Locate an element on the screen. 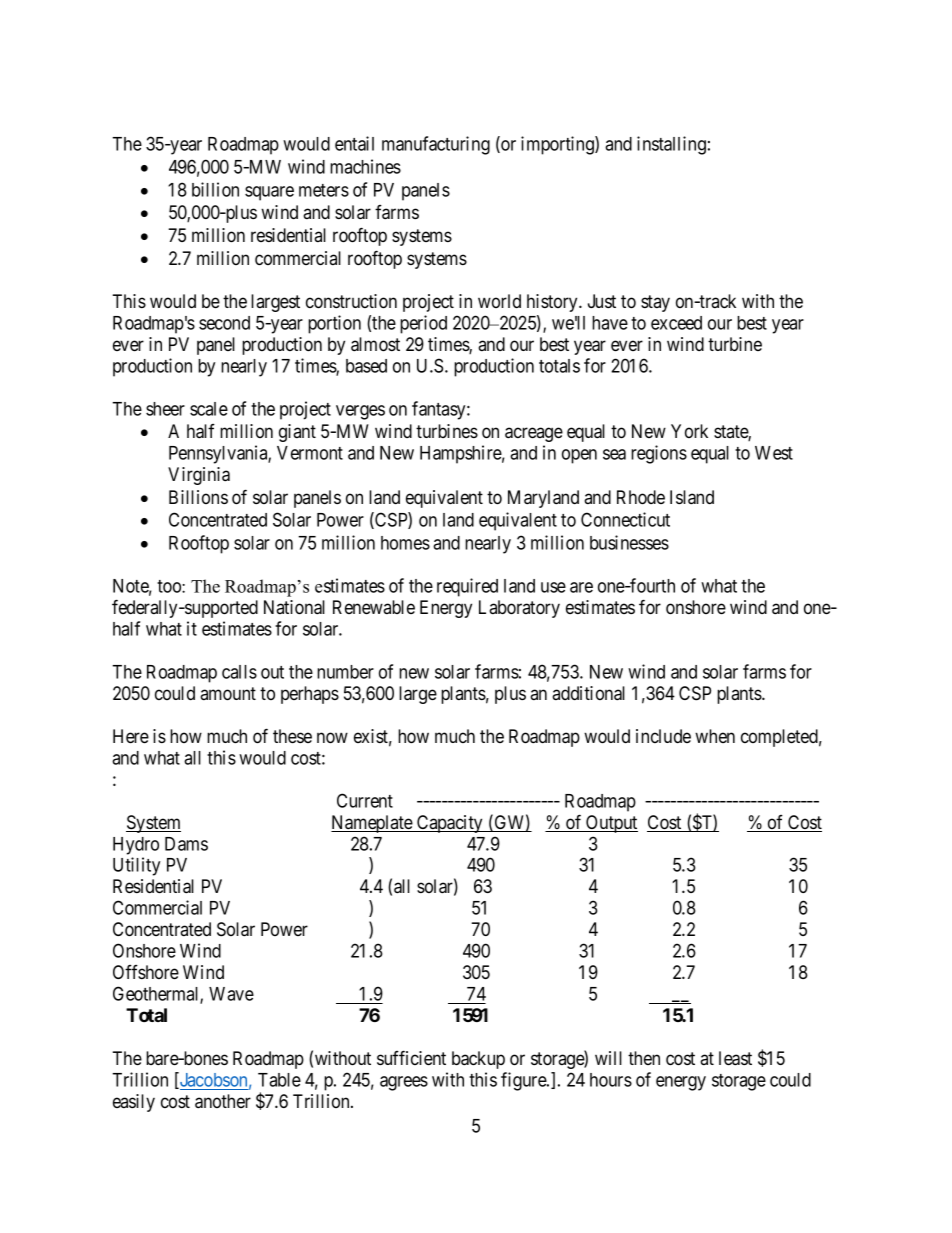 The image size is (952, 1233). regions is located at coordinates (659, 454).
